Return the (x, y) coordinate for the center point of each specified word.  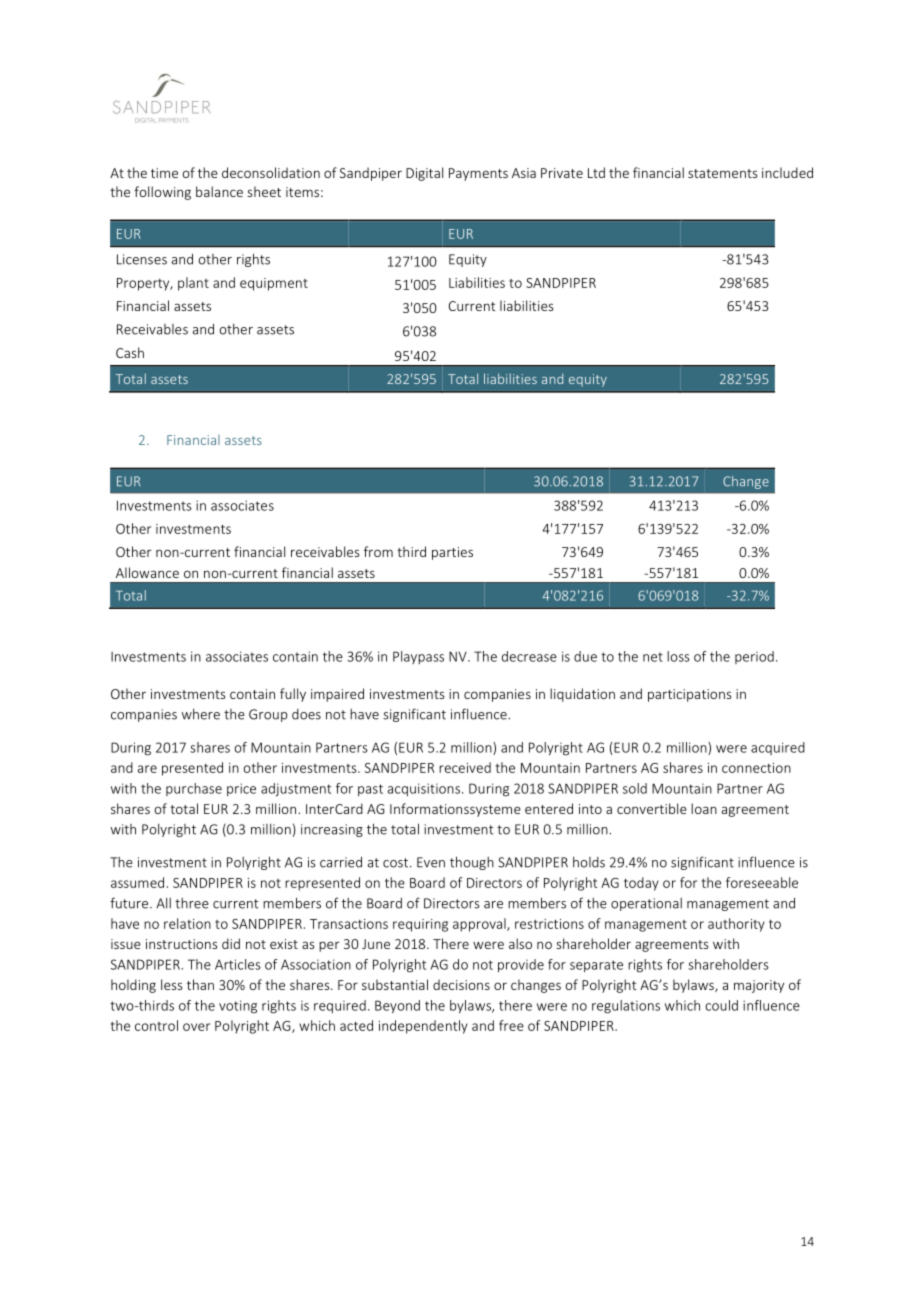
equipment (274, 284)
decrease (529, 656)
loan (704, 808)
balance (219, 191)
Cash (130, 352)
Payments (478, 174)
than (200, 984)
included (787, 172)
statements (722, 173)
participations (689, 695)
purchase (194, 789)
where (201, 714)
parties (452, 553)
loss (678, 656)
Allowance (147, 572)
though (472, 863)
